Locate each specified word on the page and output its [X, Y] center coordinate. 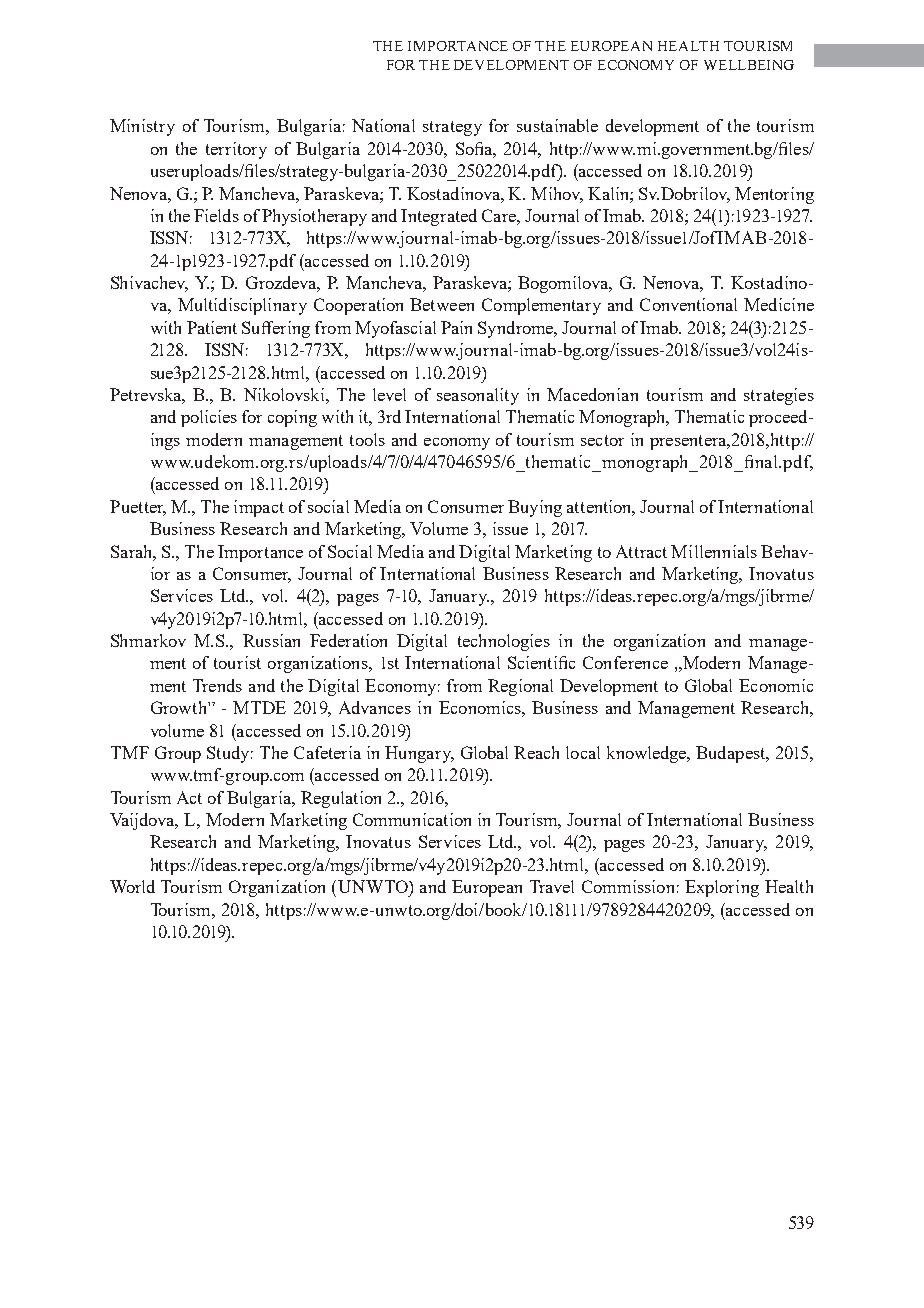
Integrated [439, 217]
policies [209, 418]
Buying [535, 508]
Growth [180, 707]
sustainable [557, 125]
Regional [520, 687]
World [132, 886]
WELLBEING [749, 65]
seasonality [478, 396]
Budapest [732, 754]
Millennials [714, 551]
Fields [216, 215]
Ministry [142, 127]
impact [259, 508]
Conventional [688, 304]
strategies [779, 396]
